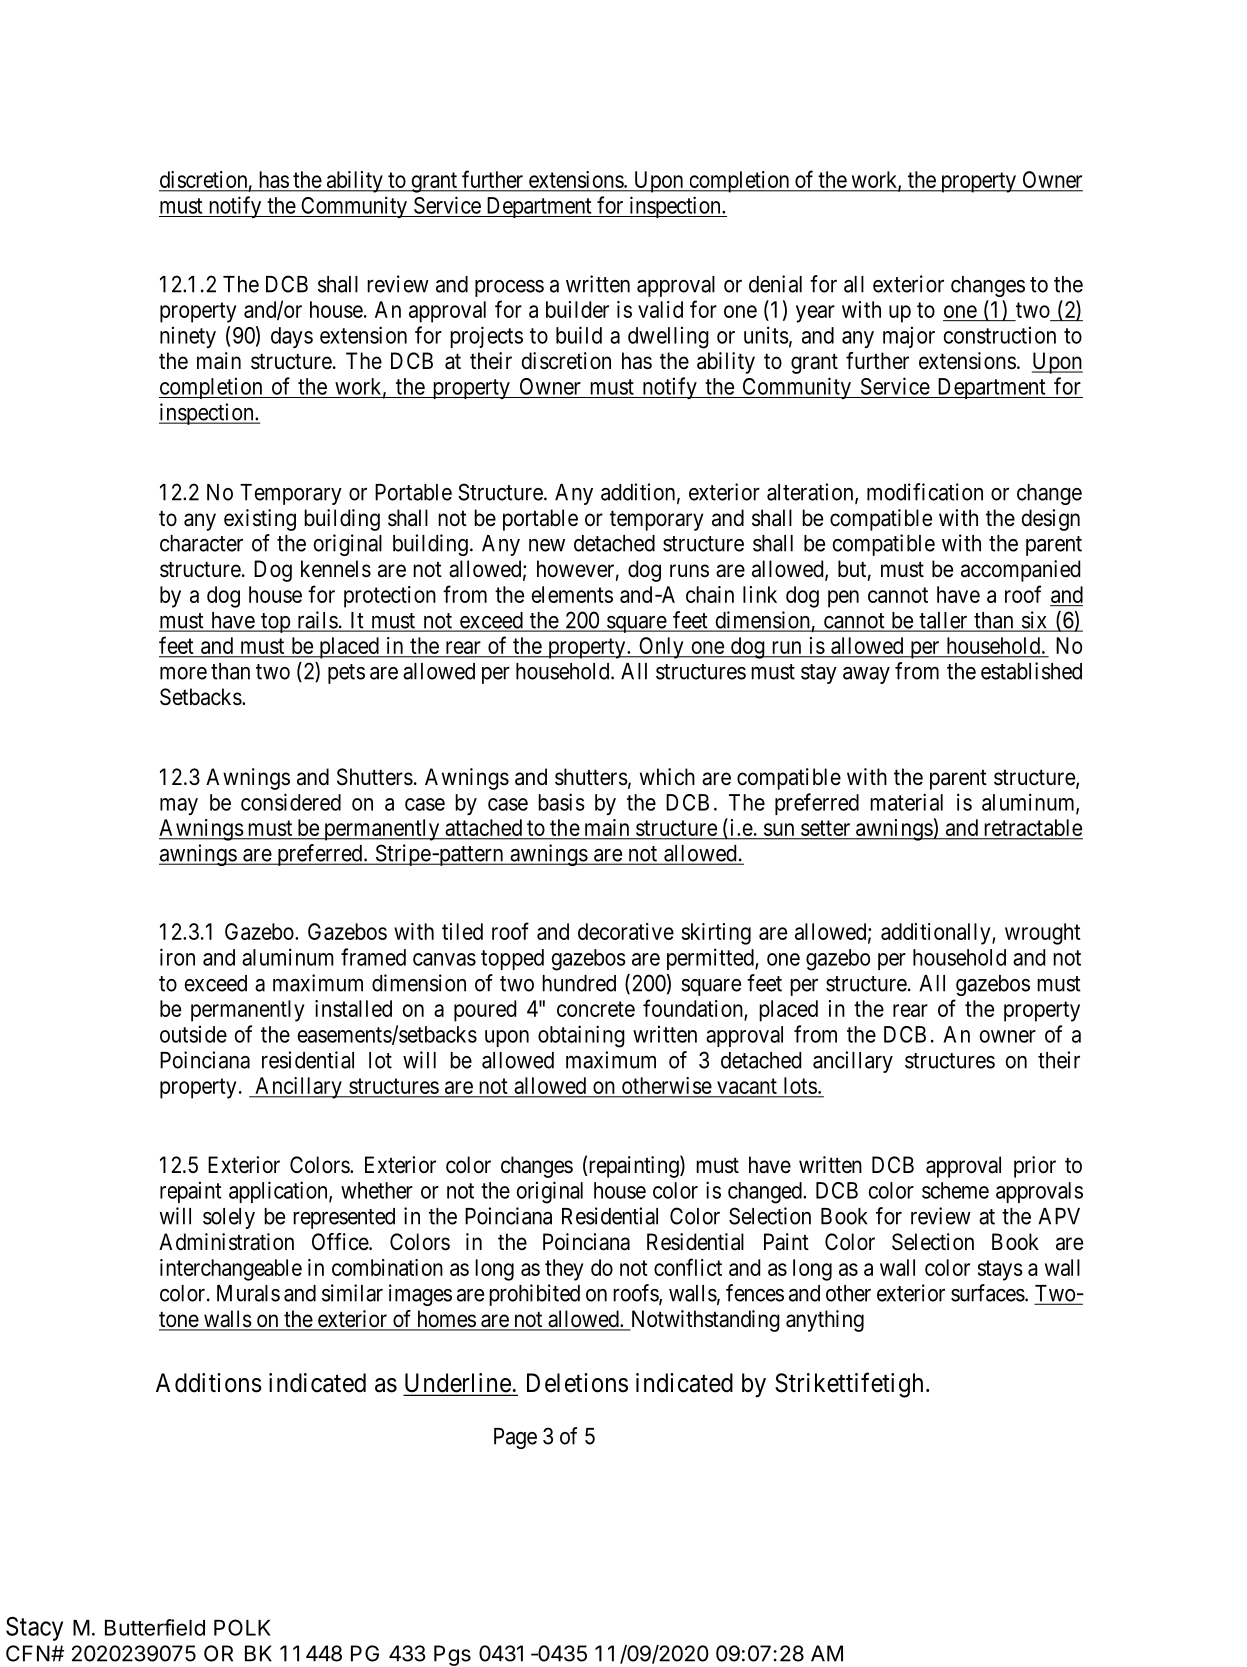 Image resolution: width=1247 pixels, height=1667 pixels. Describe the element at coordinates (909, 337) in the document. I see `major` at that location.
